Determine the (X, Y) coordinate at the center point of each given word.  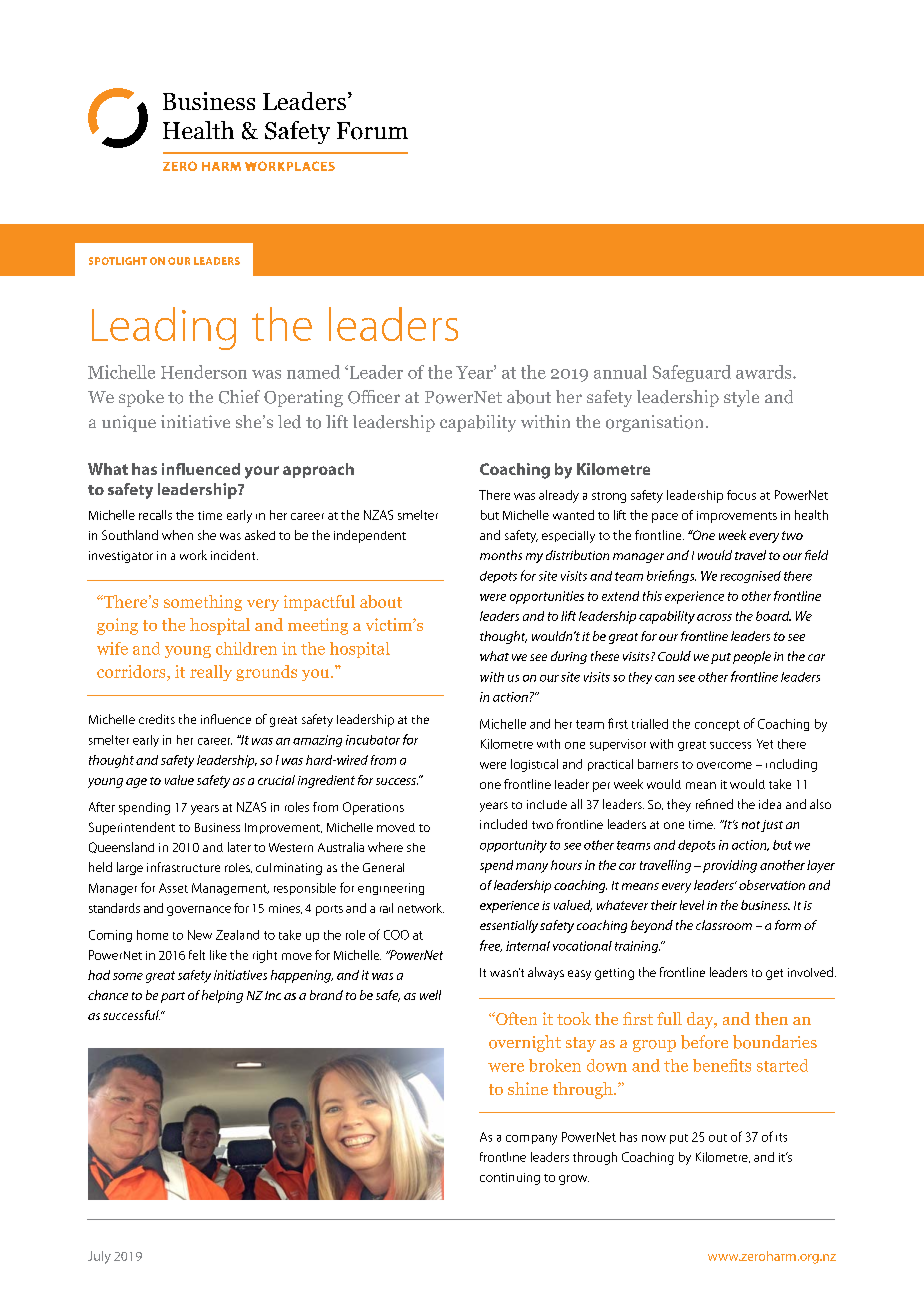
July (99, 1257)
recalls (155, 515)
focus (741, 495)
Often (515, 1018)
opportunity (513, 846)
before (704, 1042)
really (211, 673)
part (173, 997)
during (569, 657)
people (752, 657)
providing (730, 866)
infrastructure (183, 867)
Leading (164, 328)
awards (765, 372)
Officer (374, 397)
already (559, 496)
